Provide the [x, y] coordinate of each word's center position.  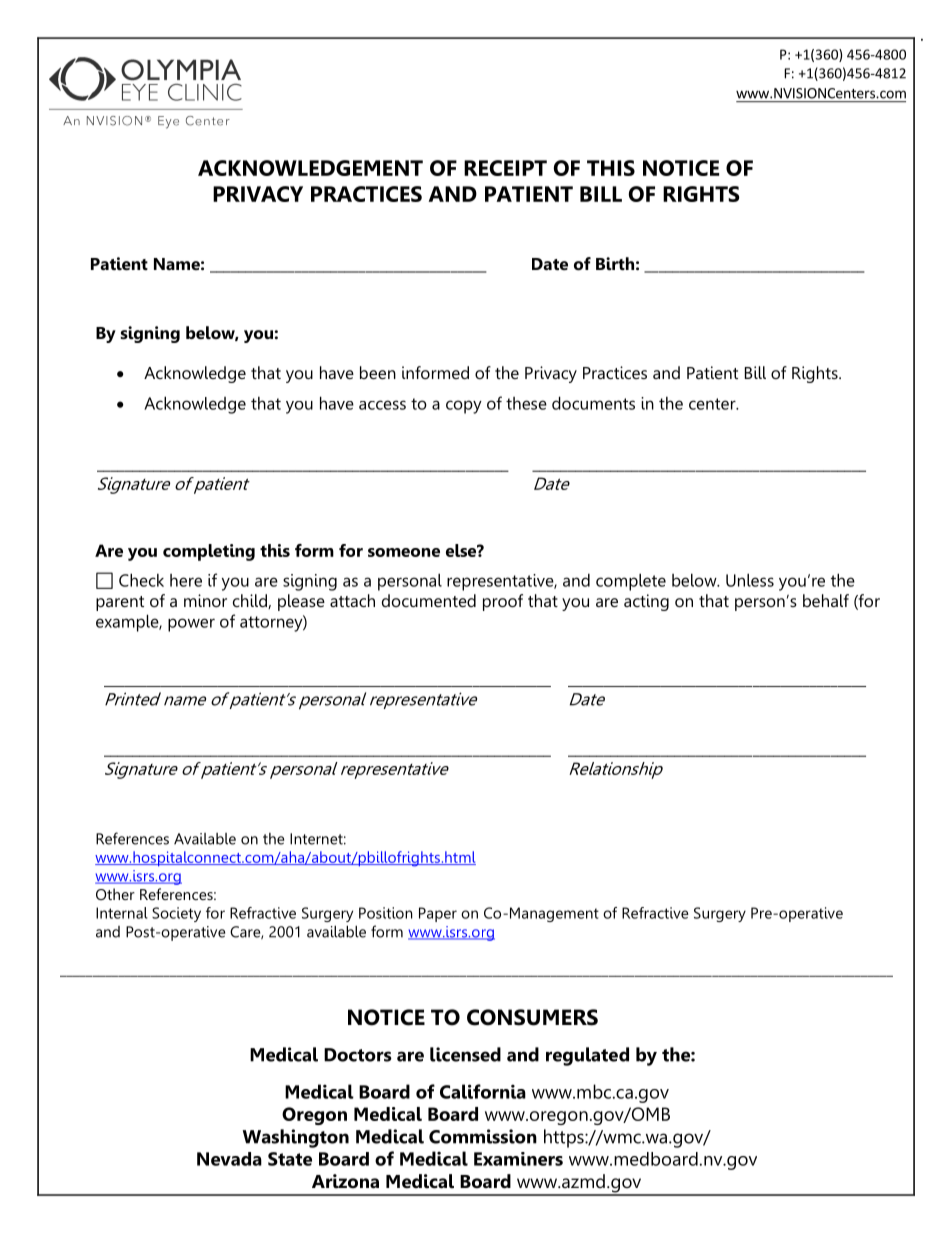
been [378, 372]
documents [593, 403]
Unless [750, 580]
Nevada [229, 1159]
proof [503, 602]
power [191, 625]
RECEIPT [505, 168]
